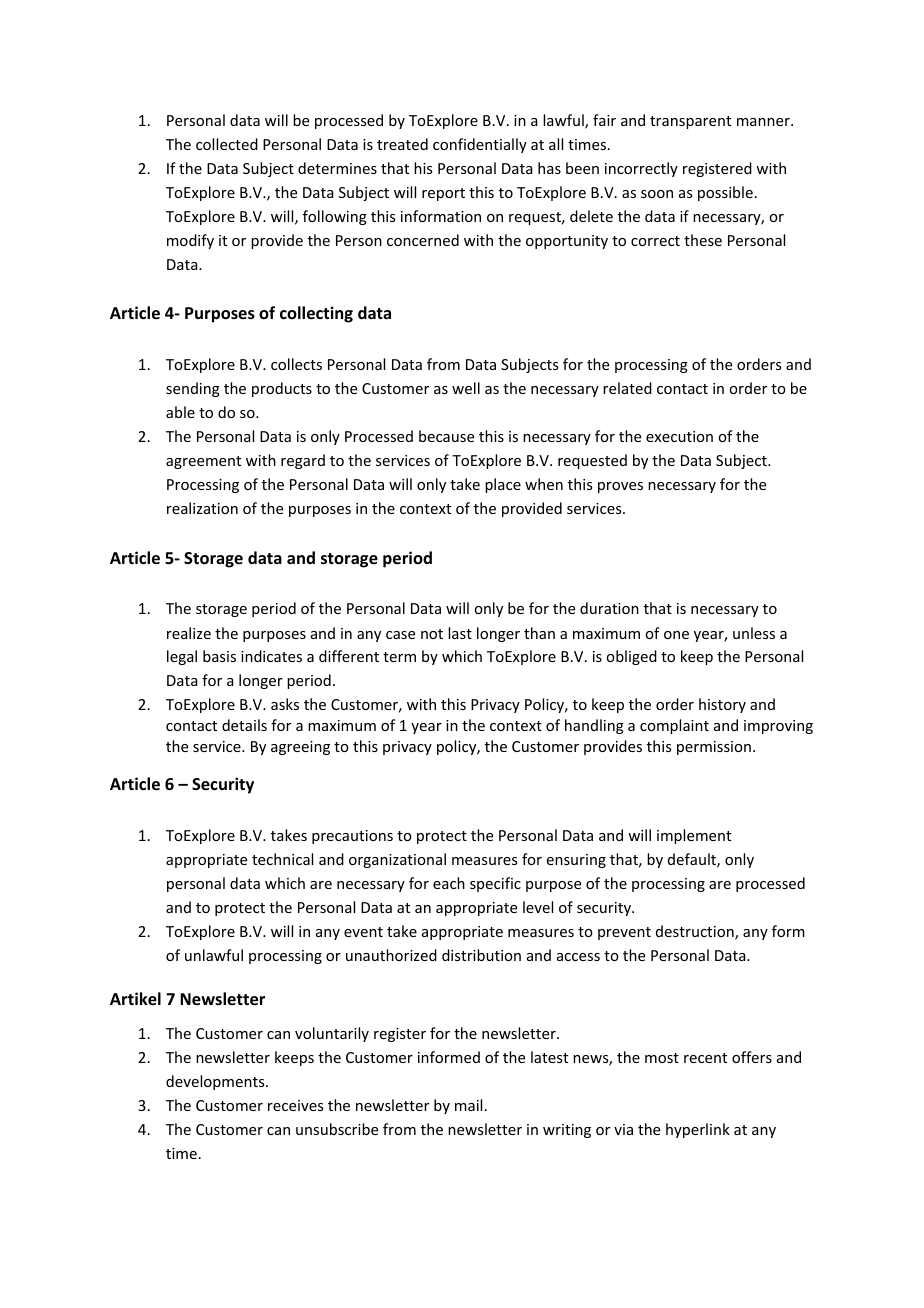 Image resolution: width=924 pixels, height=1308 pixels. What do you see at coordinates (227, 144) in the document?
I see `collected` at bounding box center [227, 144].
